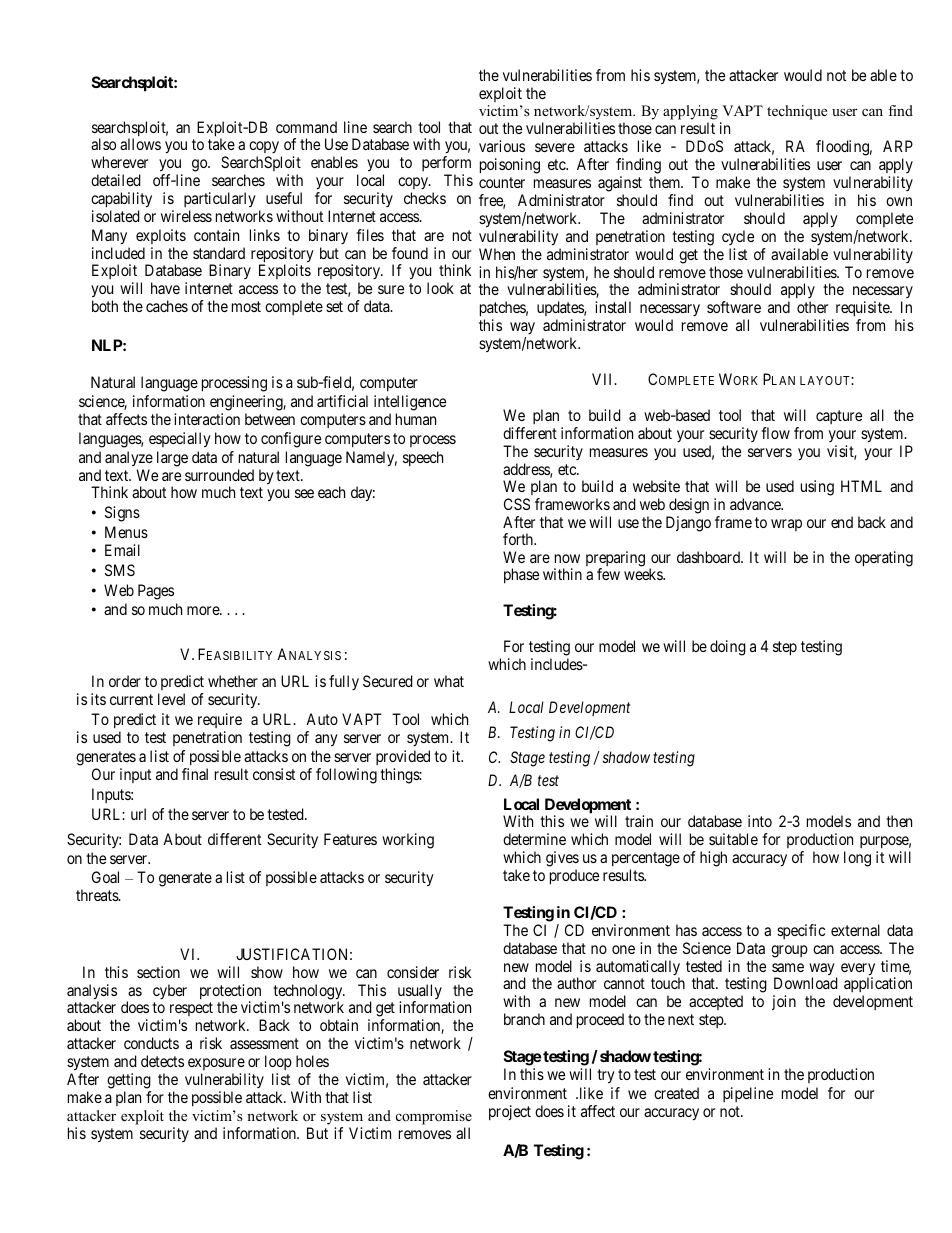 Image resolution: width=952 pixels, height=1233 pixels. I want to click on allows, so click(140, 144).
